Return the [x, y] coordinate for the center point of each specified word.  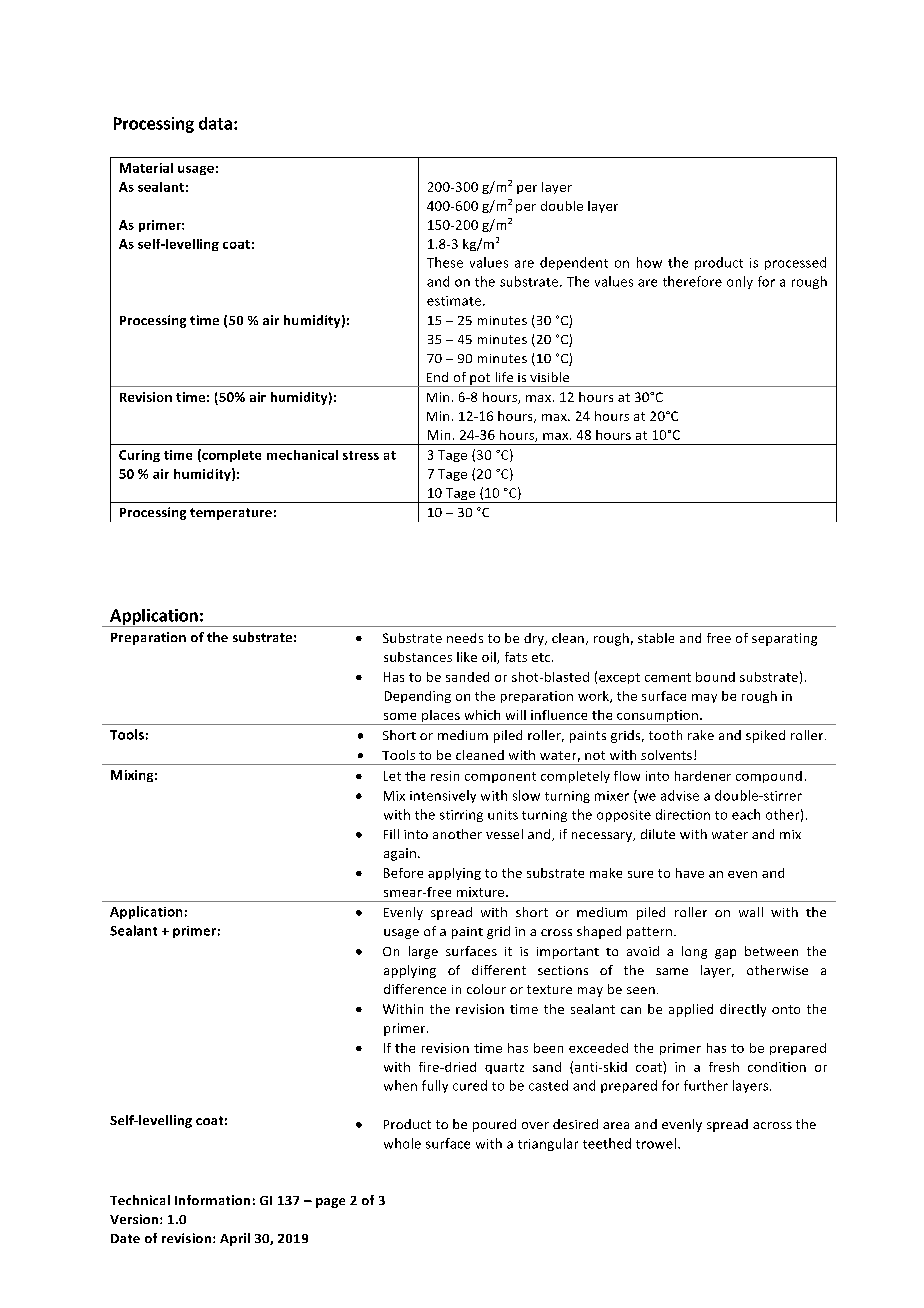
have [690, 873]
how [649, 262]
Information [212, 1200]
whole [402, 1143]
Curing [139, 456]
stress [361, 455]
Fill [391, 834]
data [215, 123]
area [616, 1125]
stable [656, 638]
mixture [482, 892]
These [445, 262]
